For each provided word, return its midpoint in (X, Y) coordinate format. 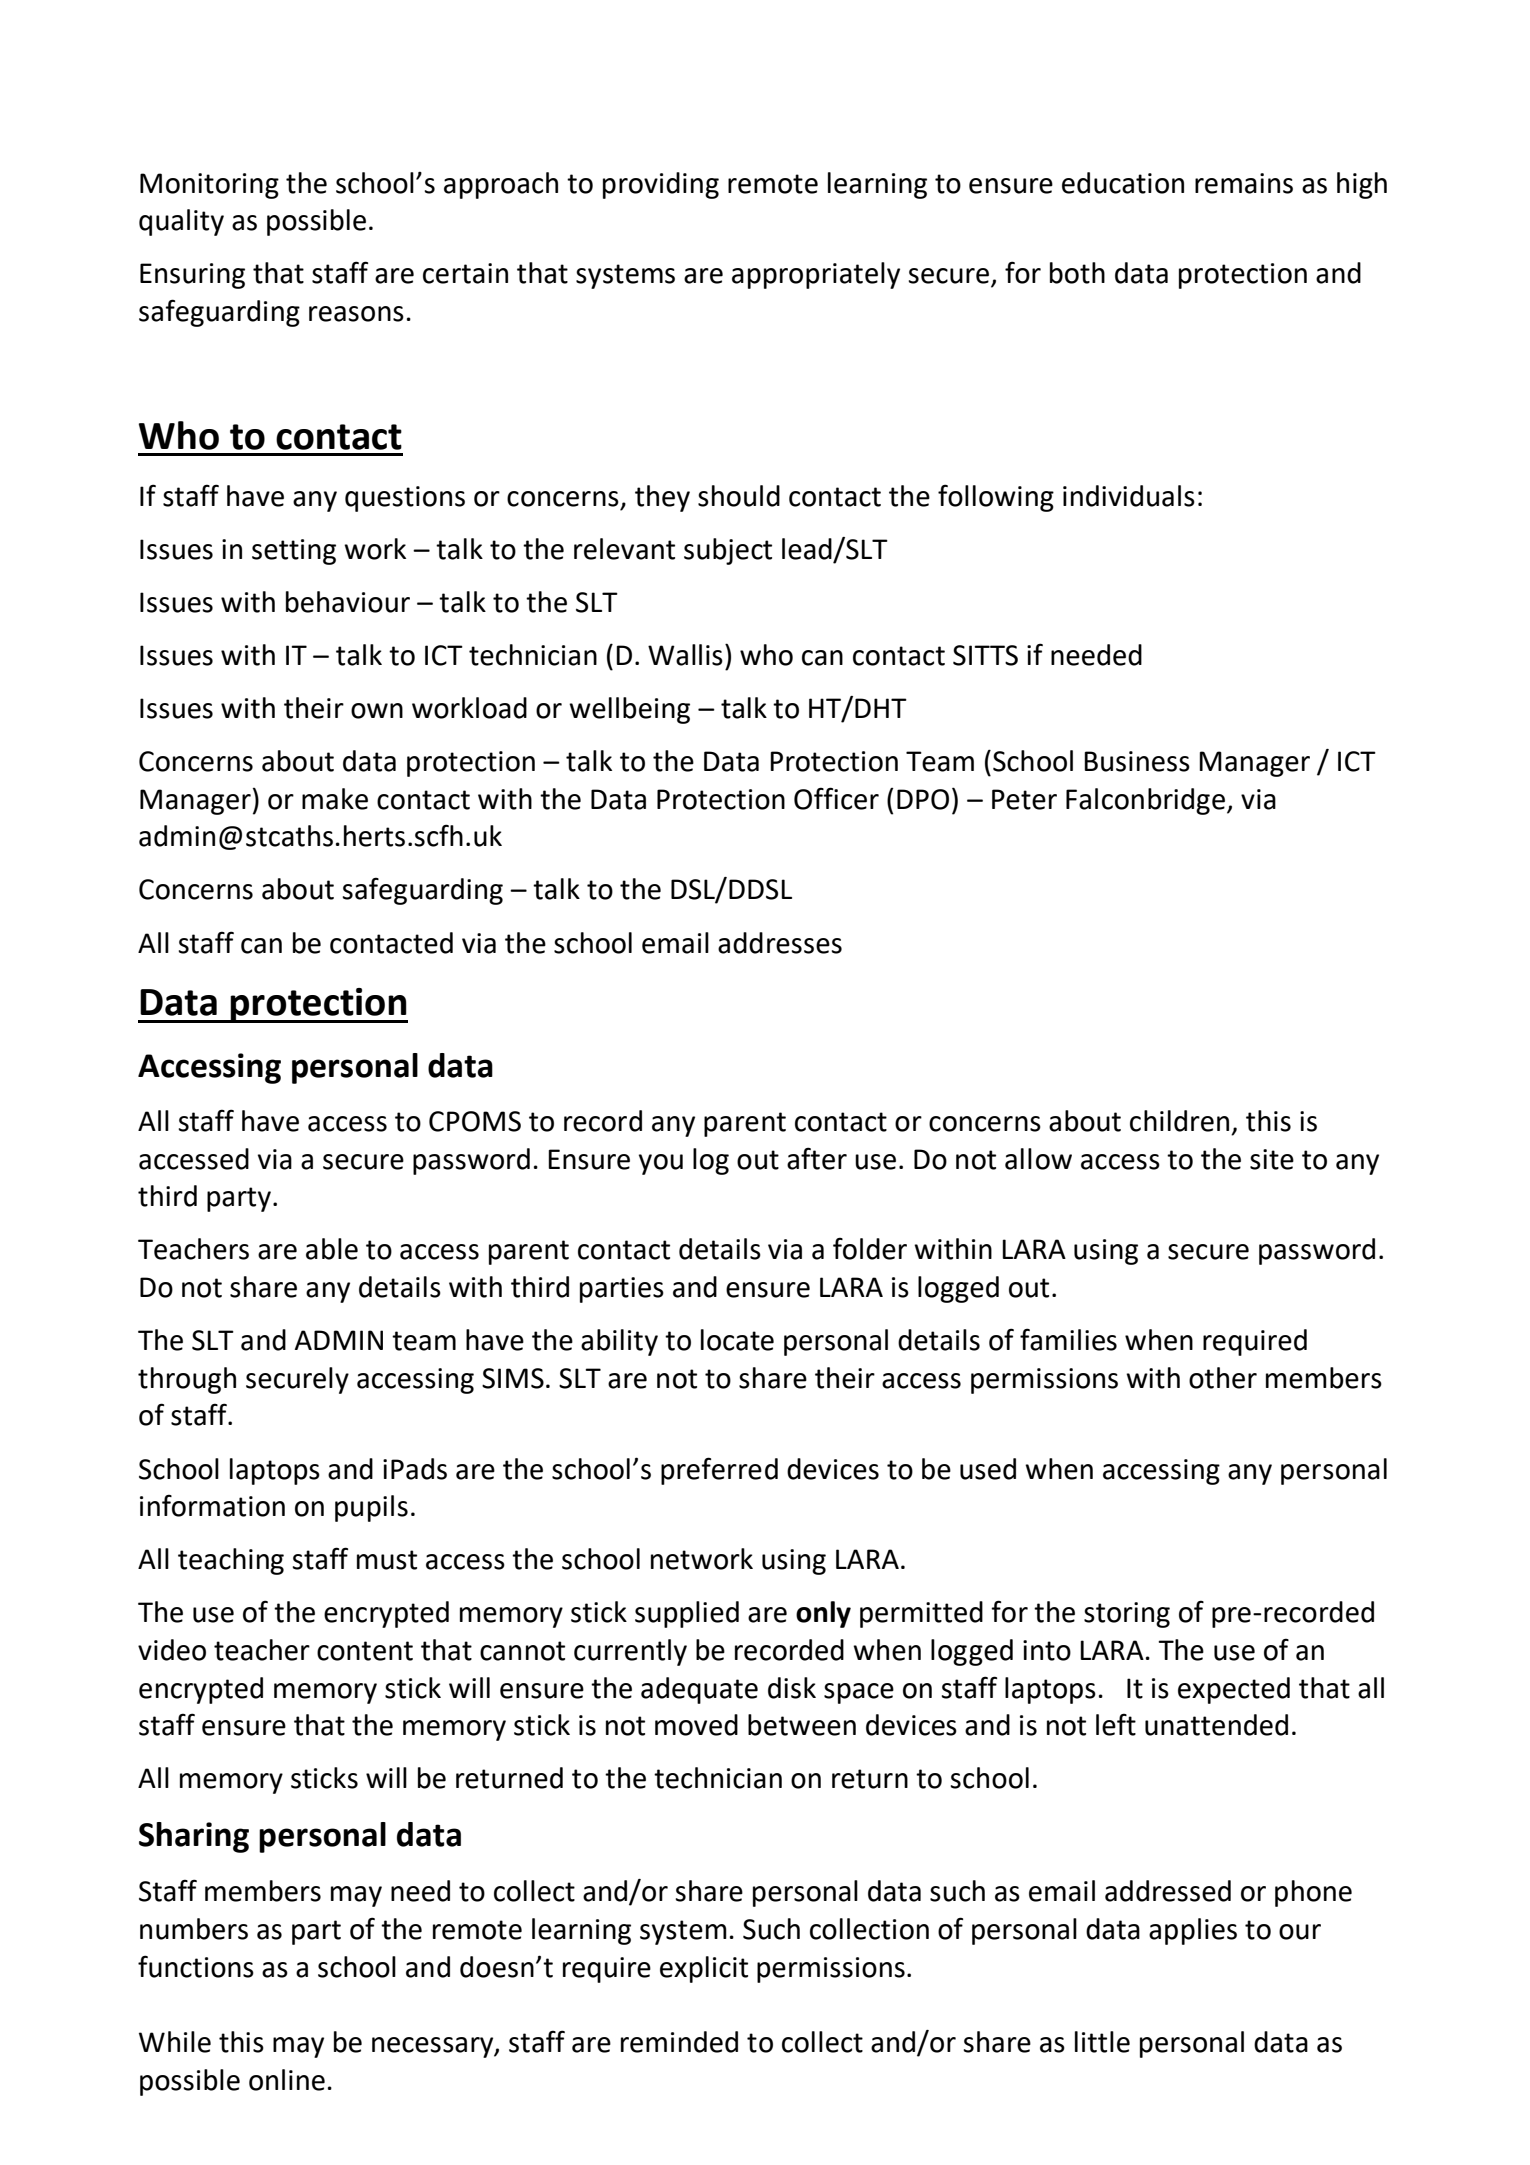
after (817, 1158)
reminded (679, 2042)
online (287, 2080)
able (332, 1249)
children (1179, 1121)
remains (1244, 183)
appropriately (816, 275)
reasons (356, 314)
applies (1193, 1931)
